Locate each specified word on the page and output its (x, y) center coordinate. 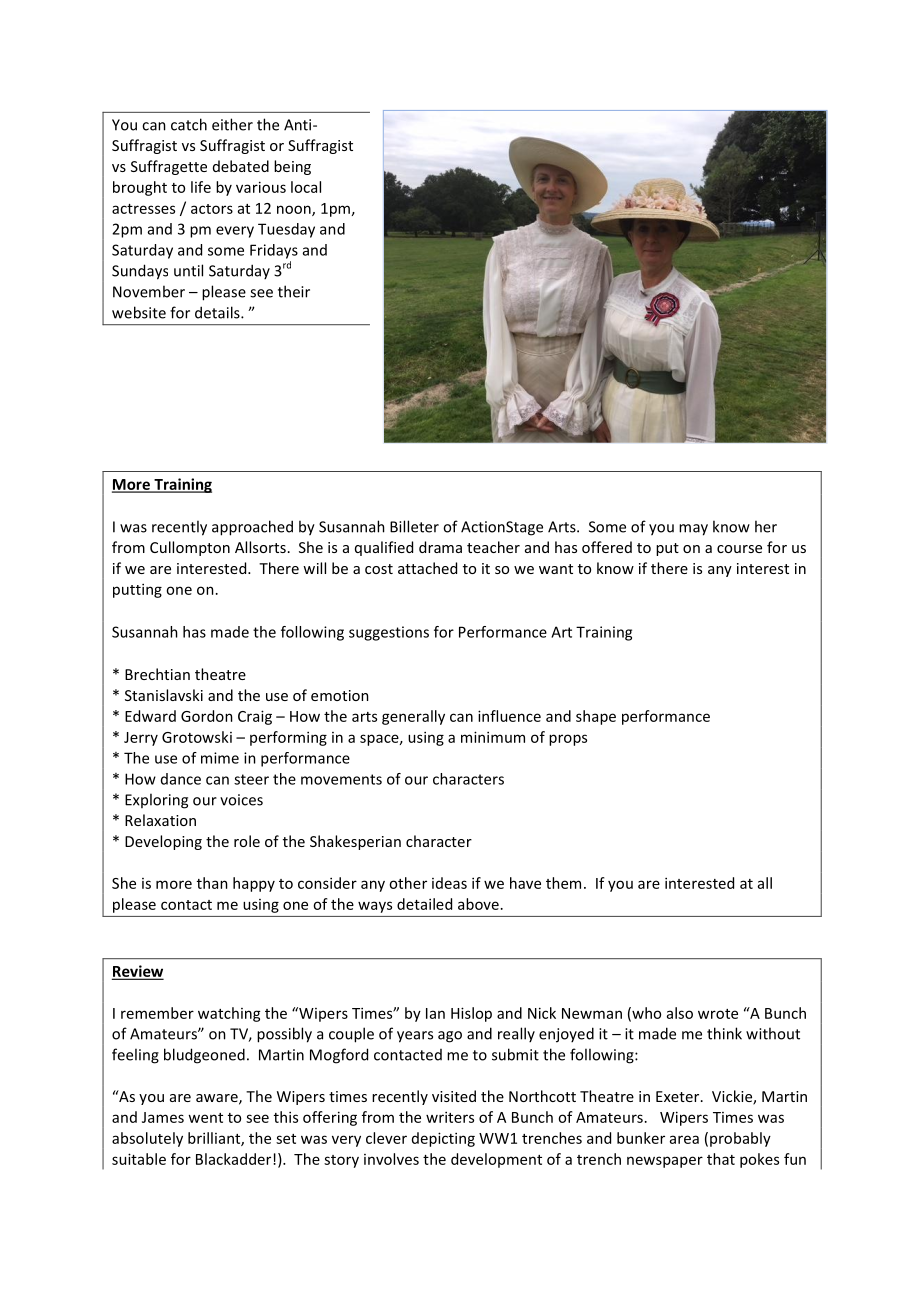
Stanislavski (164, 695)
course (739, 549)
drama (440, 547)
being (292, 167)
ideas (449, 883)
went (205, 1118)
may (693, 530)
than (212, 883)
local (306, 187)
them (563, 883)
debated (241, 166)
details (218, 312)
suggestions (389, 633)
